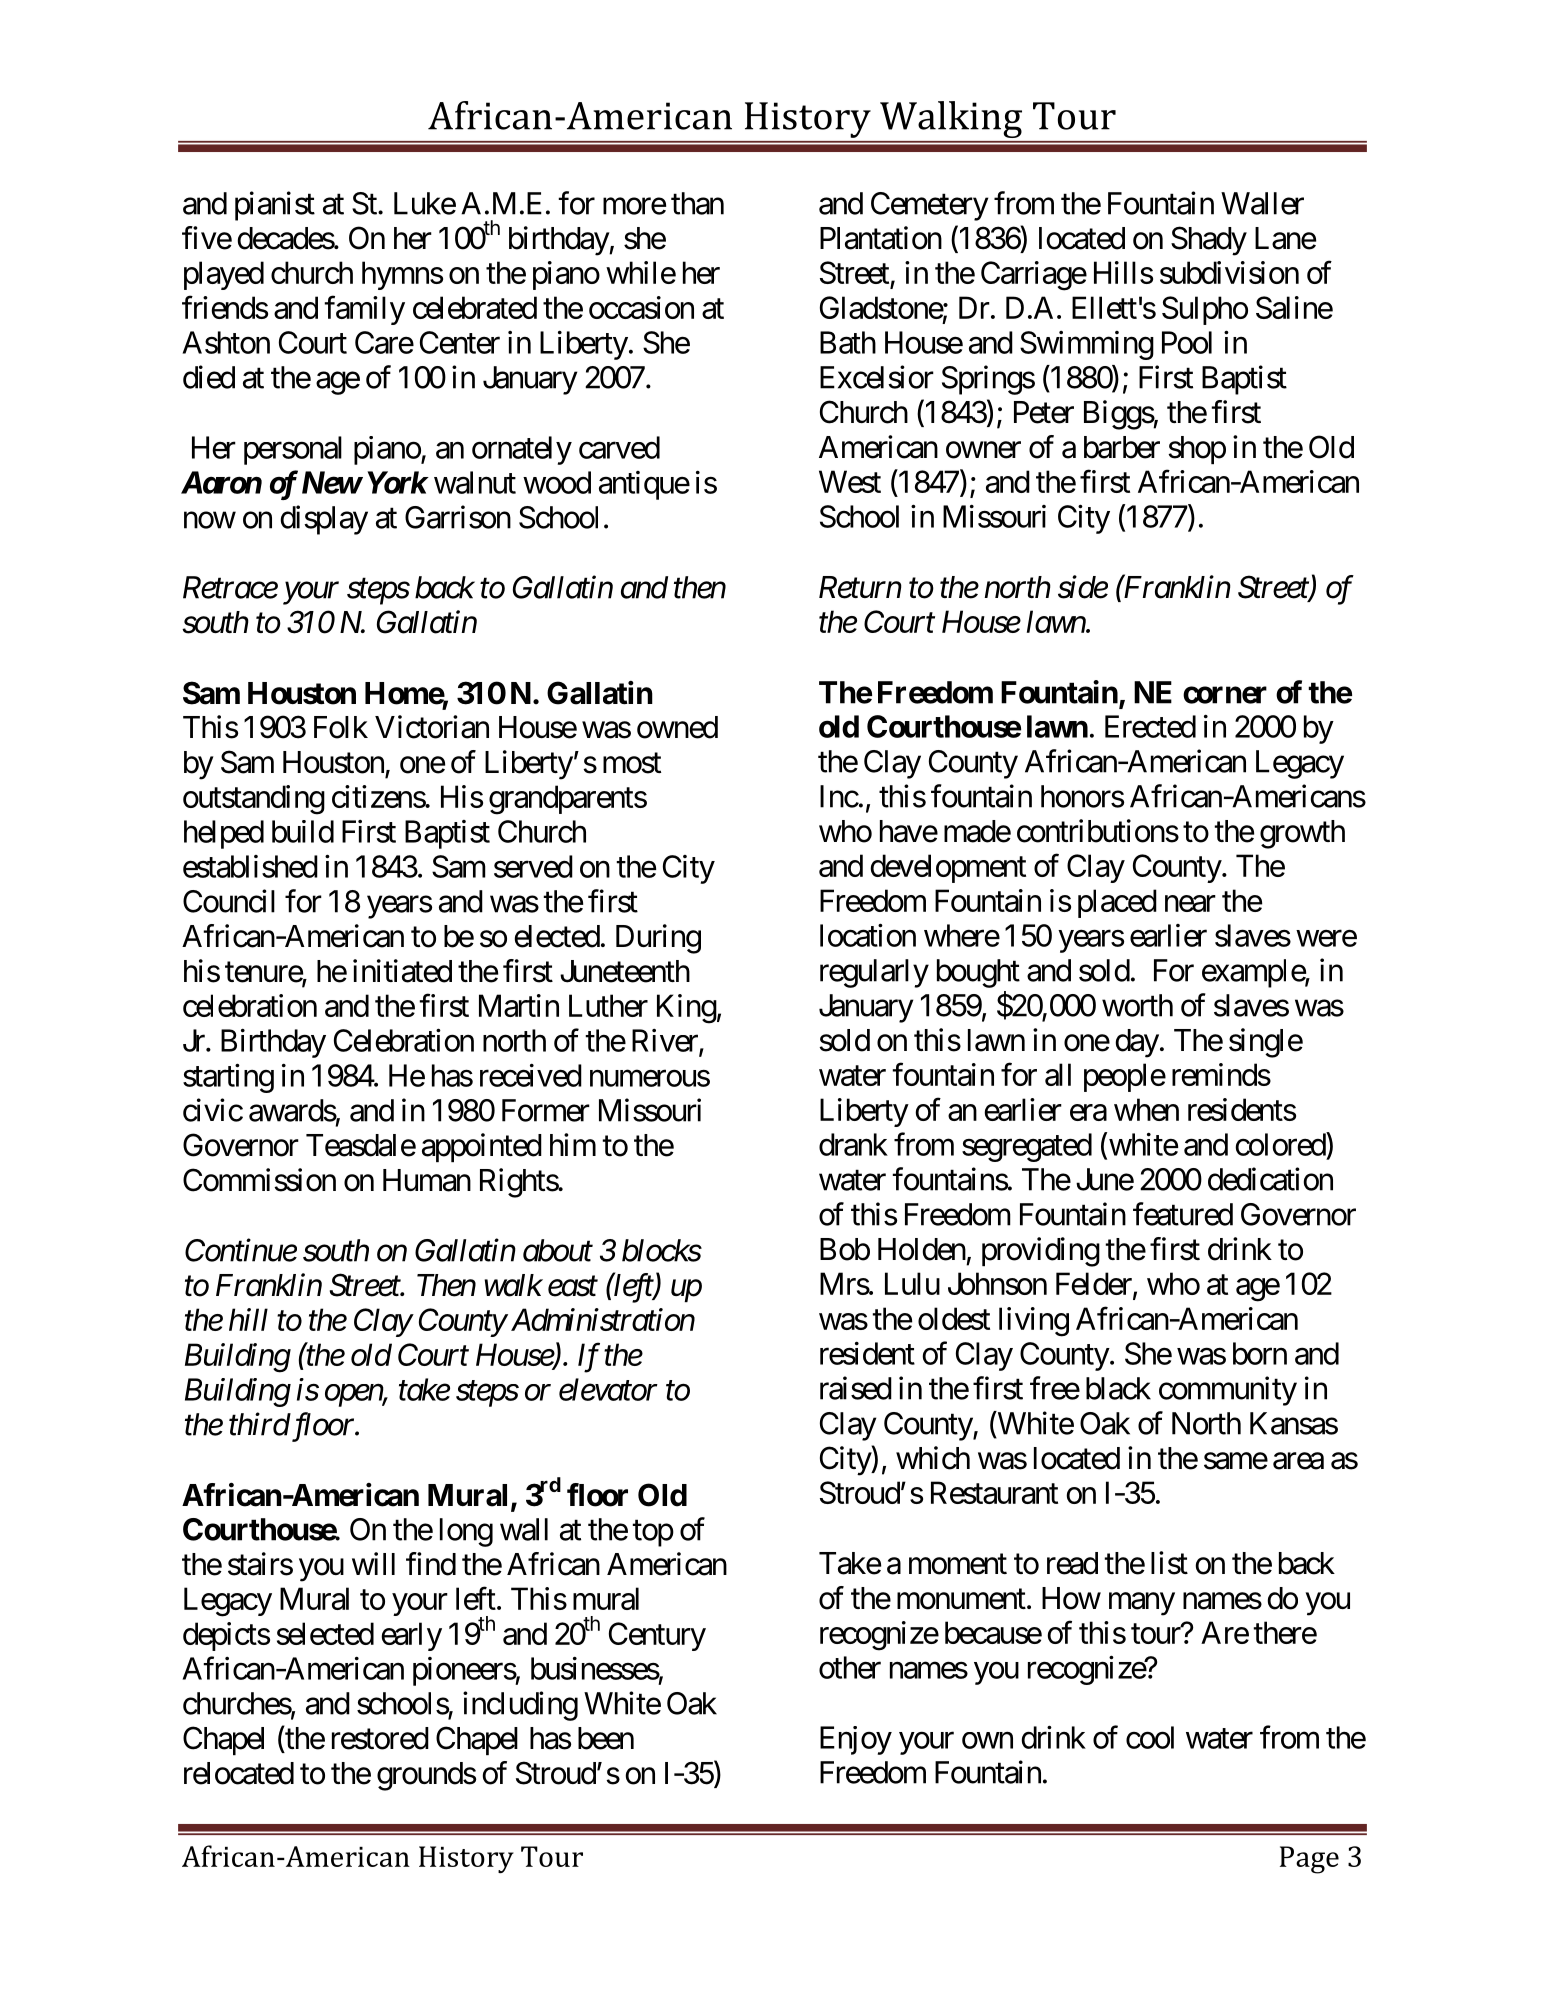  What do you see at coordinates (850, 1667) in the screenshot?
I see `other` at bounding box center [850, 1667].
